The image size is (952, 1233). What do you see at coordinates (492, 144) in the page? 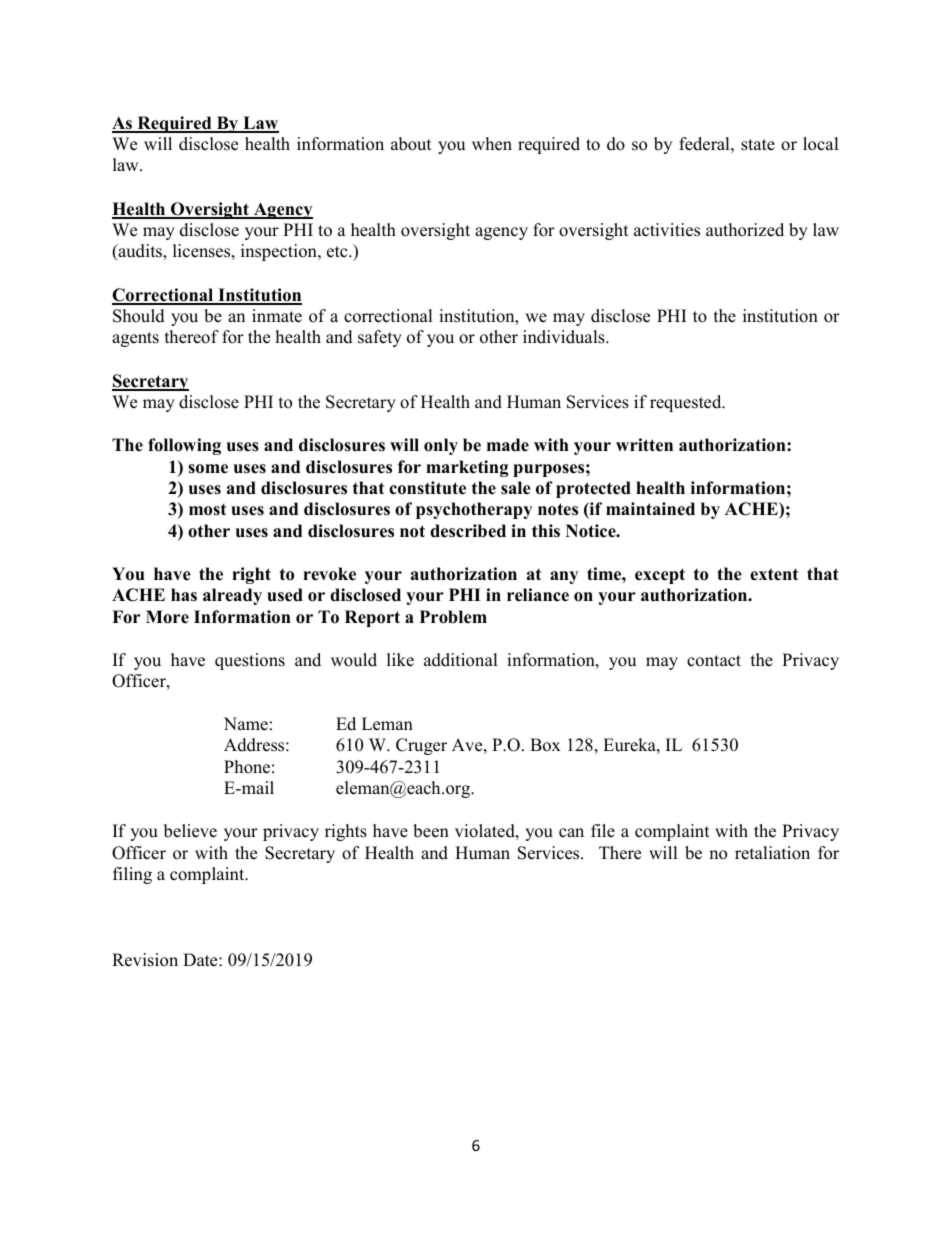
I see `when` at bounding box center [492, 144].
